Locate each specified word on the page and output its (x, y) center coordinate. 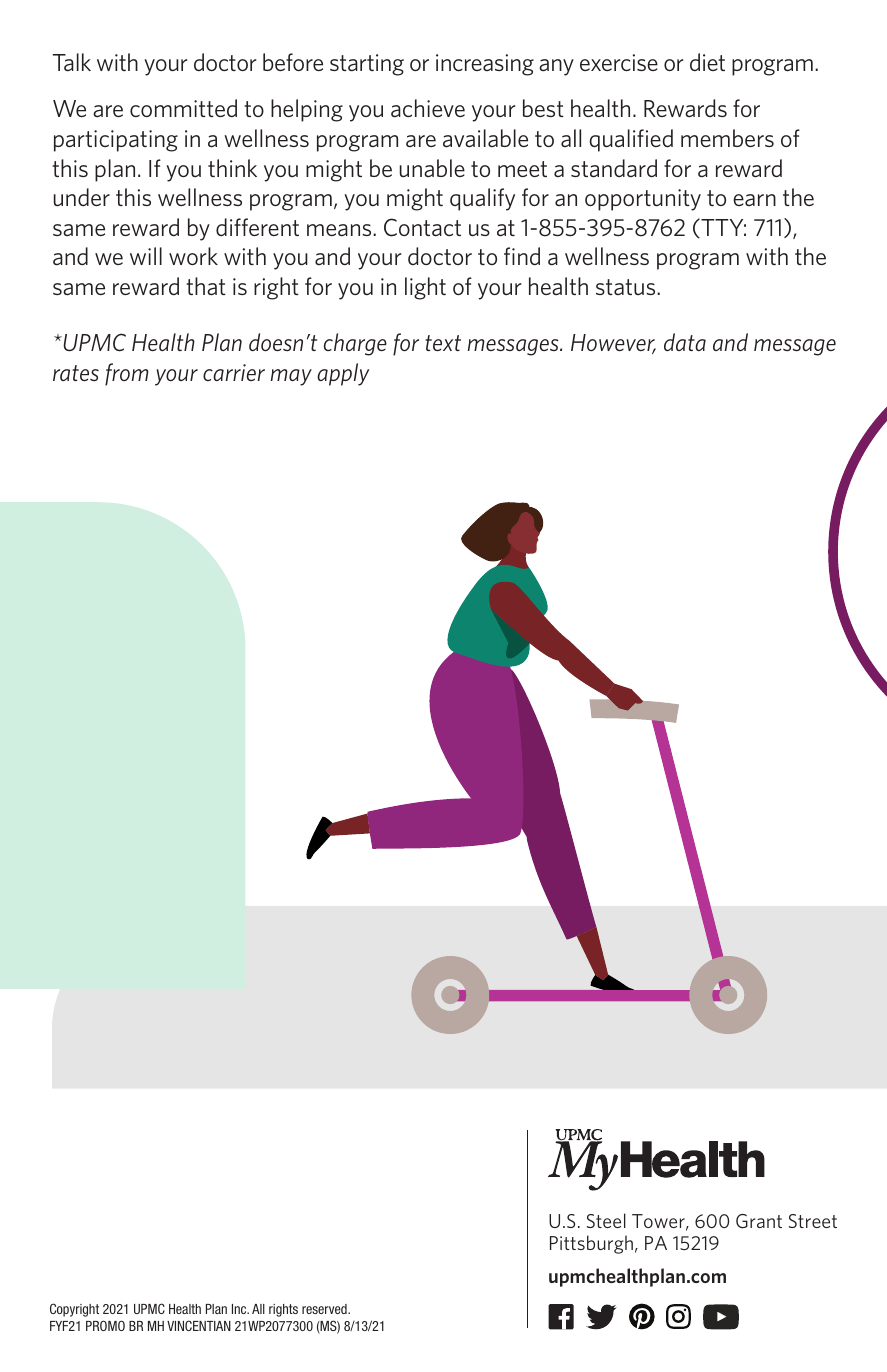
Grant (759, 1221)
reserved (325, 1309)
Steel (606, 1220)
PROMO (105, 1325)
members (727, 138)
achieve (428, 108)
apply (343, 374)
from (127, 374)
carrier (234, 372)
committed (183, 108)
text (443, 343)
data (685, 342)
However (613, 344)
